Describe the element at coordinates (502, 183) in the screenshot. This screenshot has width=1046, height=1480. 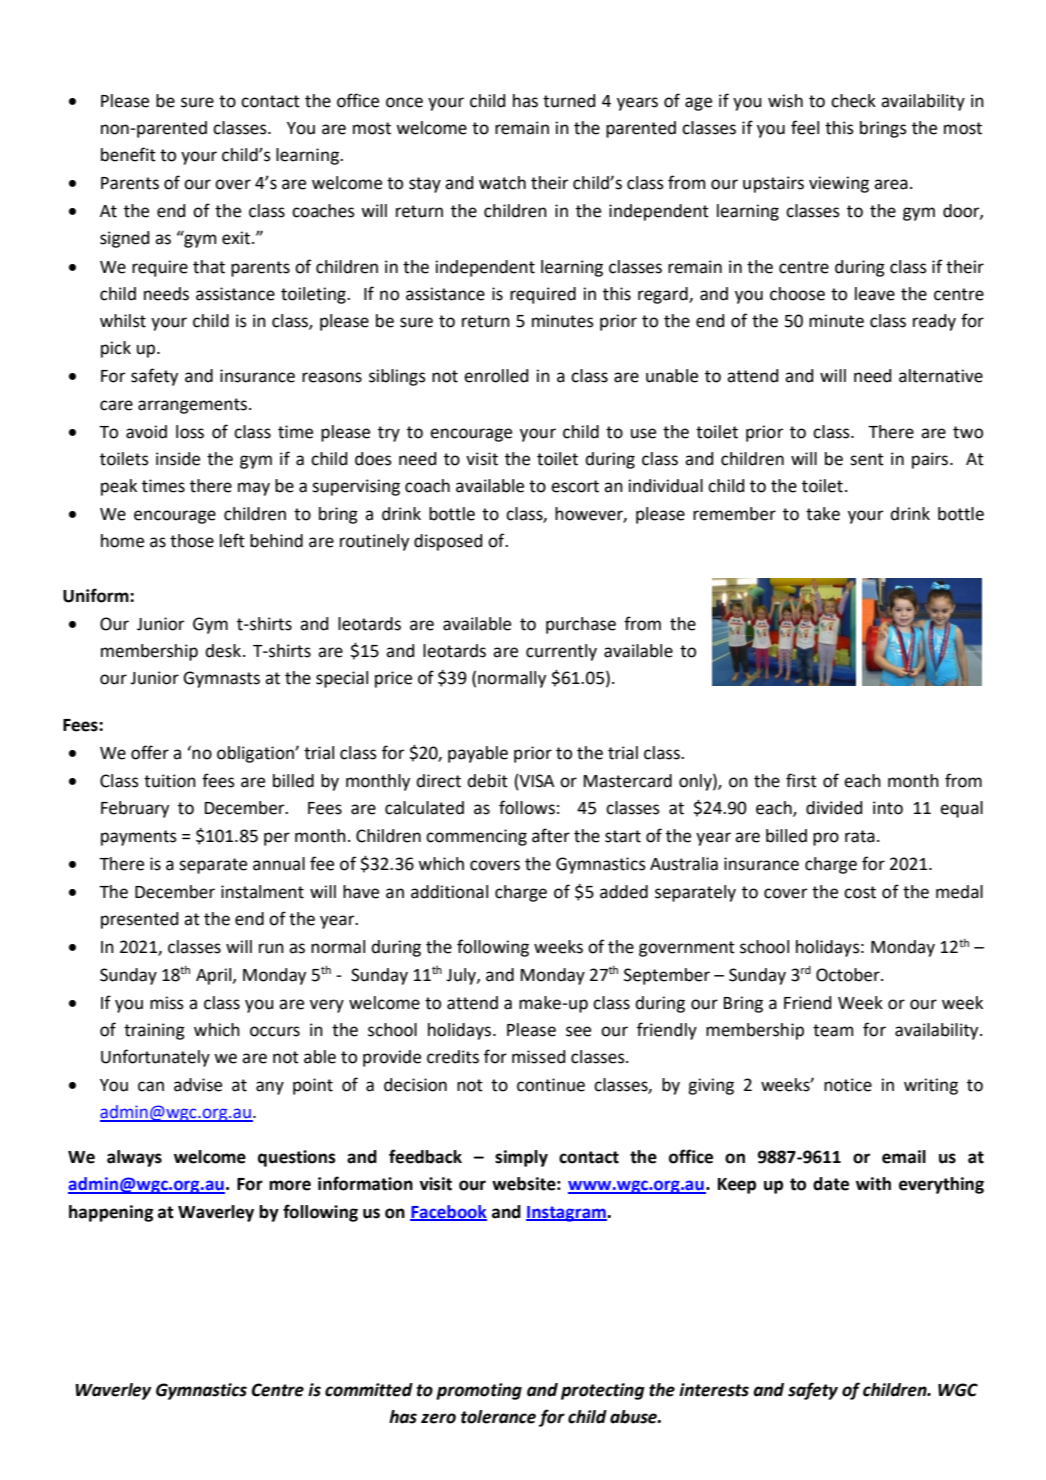
I see `watch` at that location.
